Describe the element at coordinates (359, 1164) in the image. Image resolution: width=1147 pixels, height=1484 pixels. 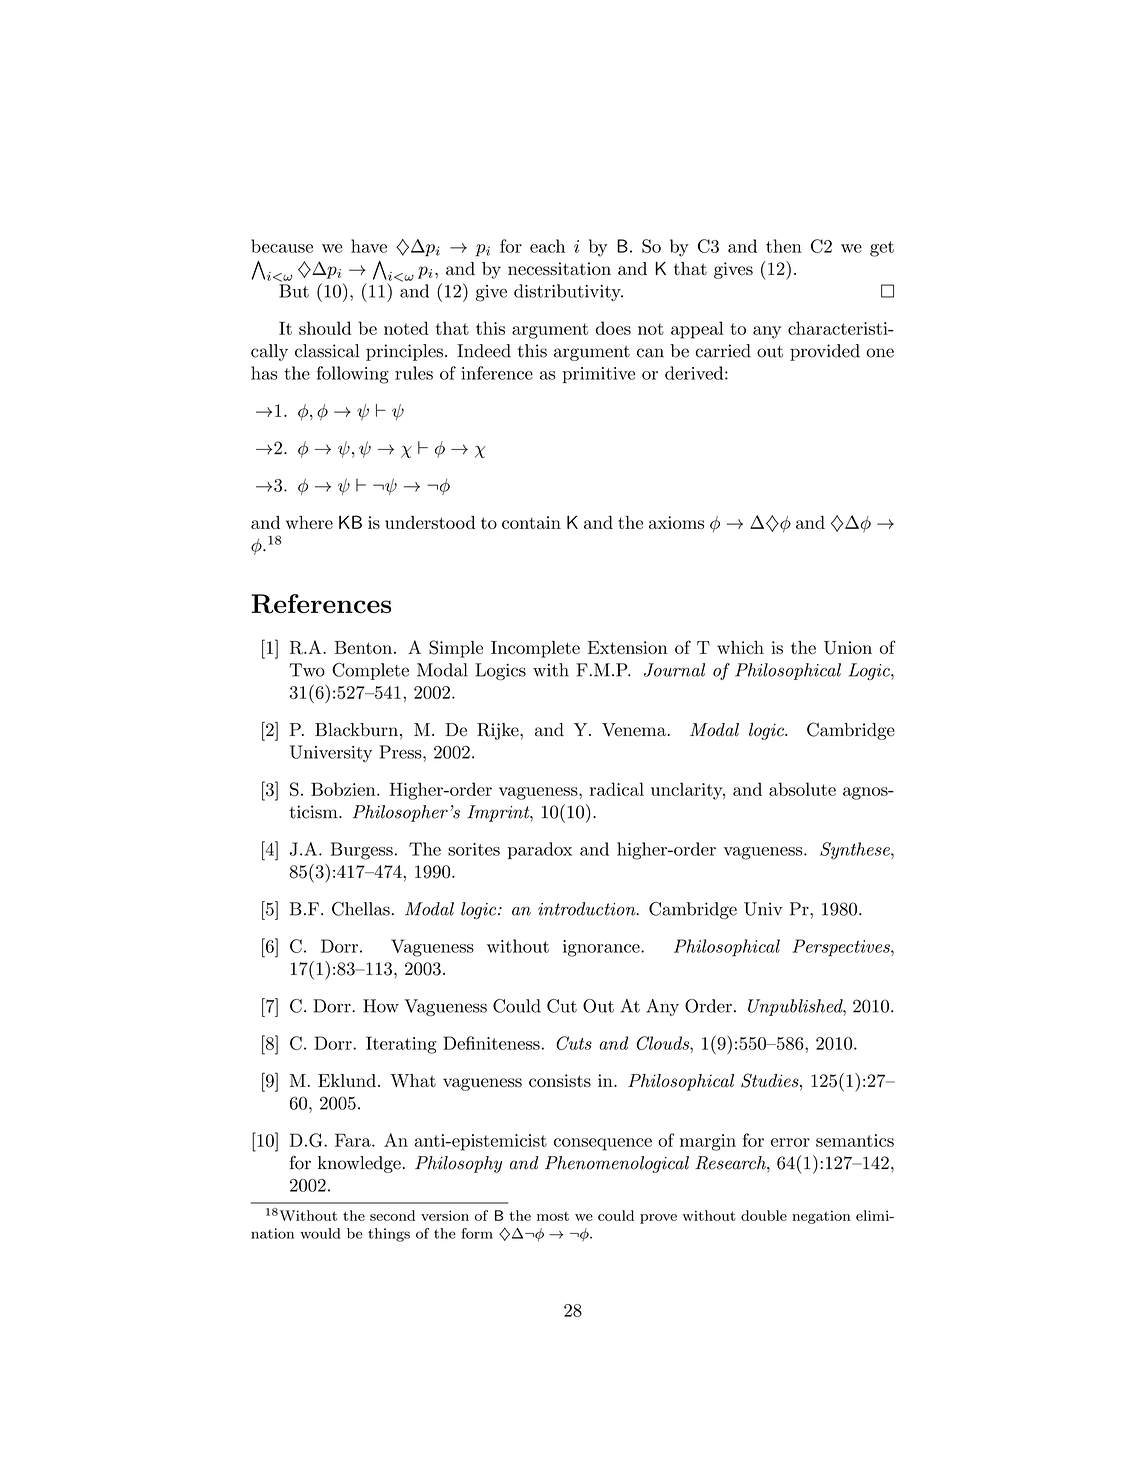
I see `knowledge` at that location.
